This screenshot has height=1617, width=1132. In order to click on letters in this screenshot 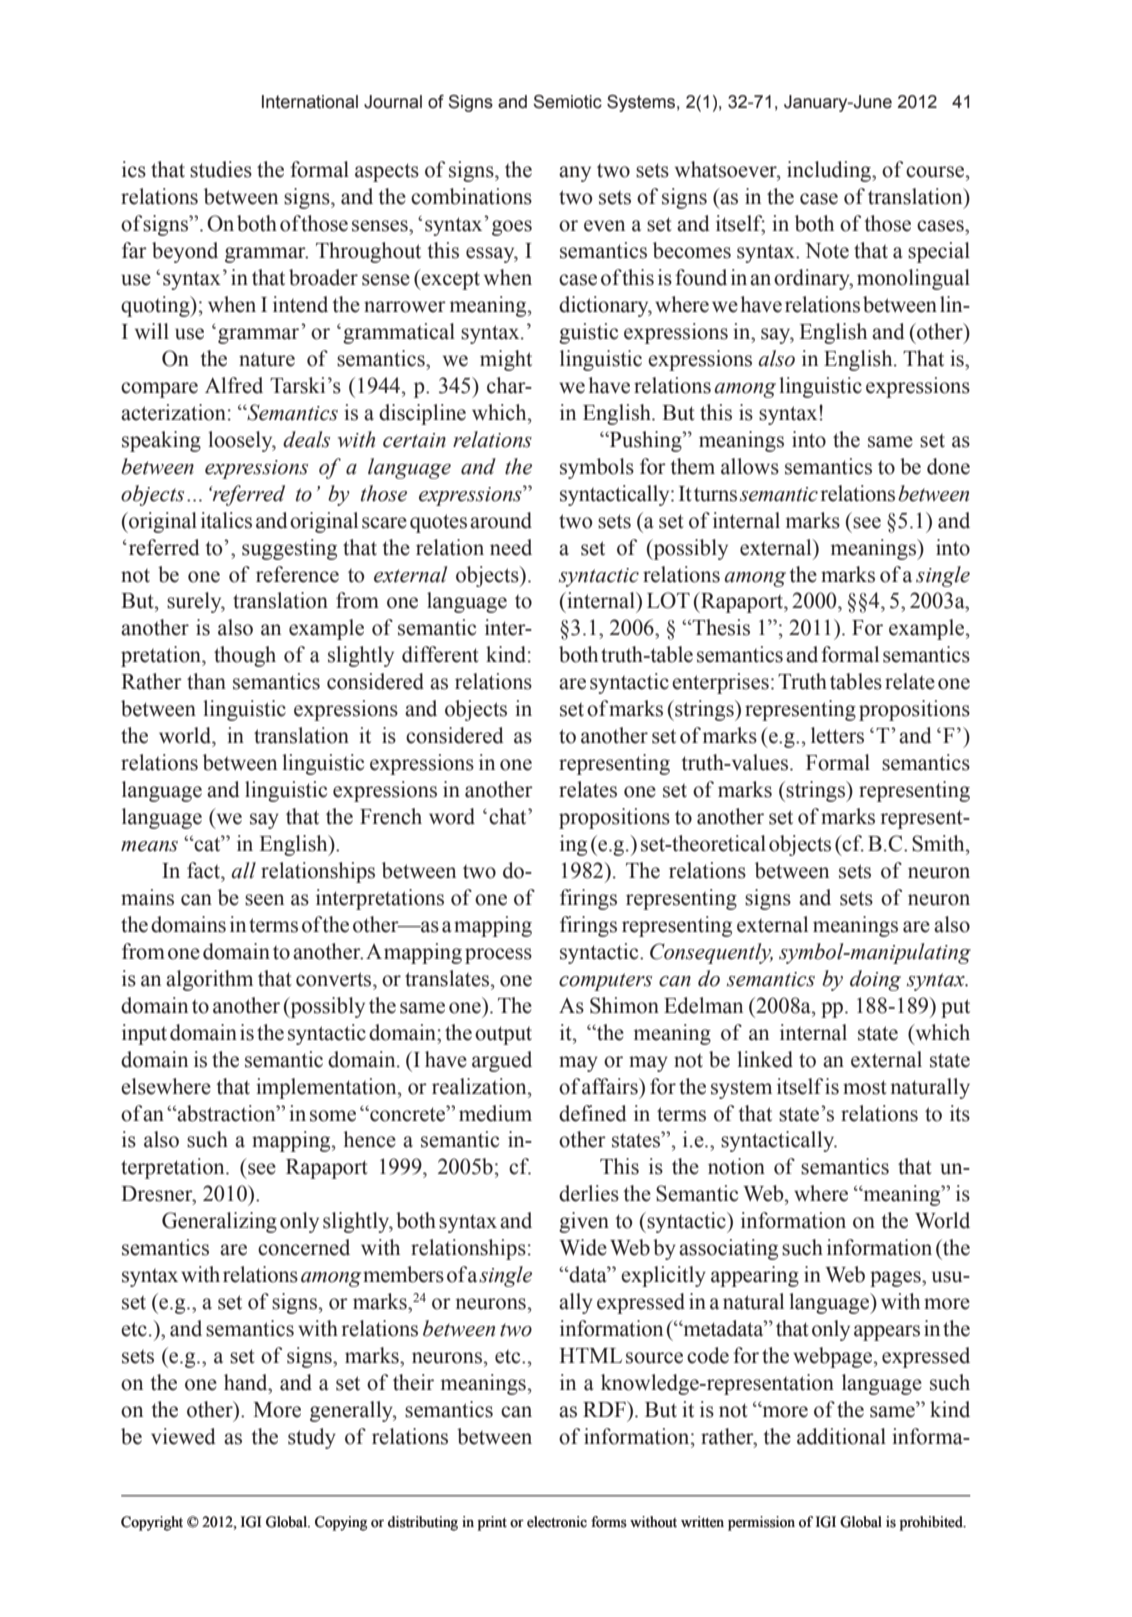, I will do `click(837, 735)`.
